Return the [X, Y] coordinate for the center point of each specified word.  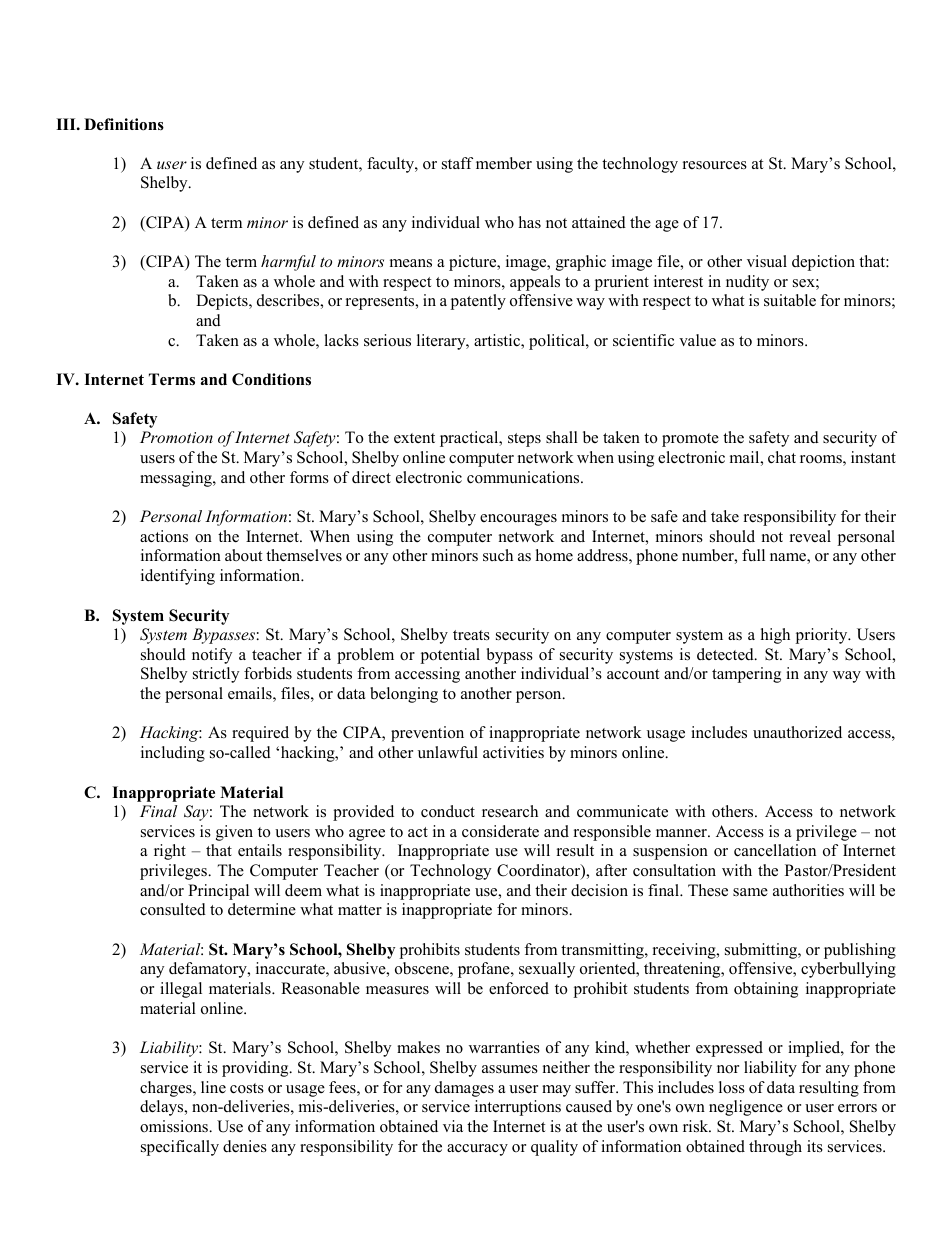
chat [782, 457]
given [234, 833]
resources [715, 165]
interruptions [518, 1108]
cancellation [775, 850]
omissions [175, 1126]
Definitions [124, 124]
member [504, 163]
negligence [746, 1108]
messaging [177, 479]
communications [524, 477]
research [510, 811]
